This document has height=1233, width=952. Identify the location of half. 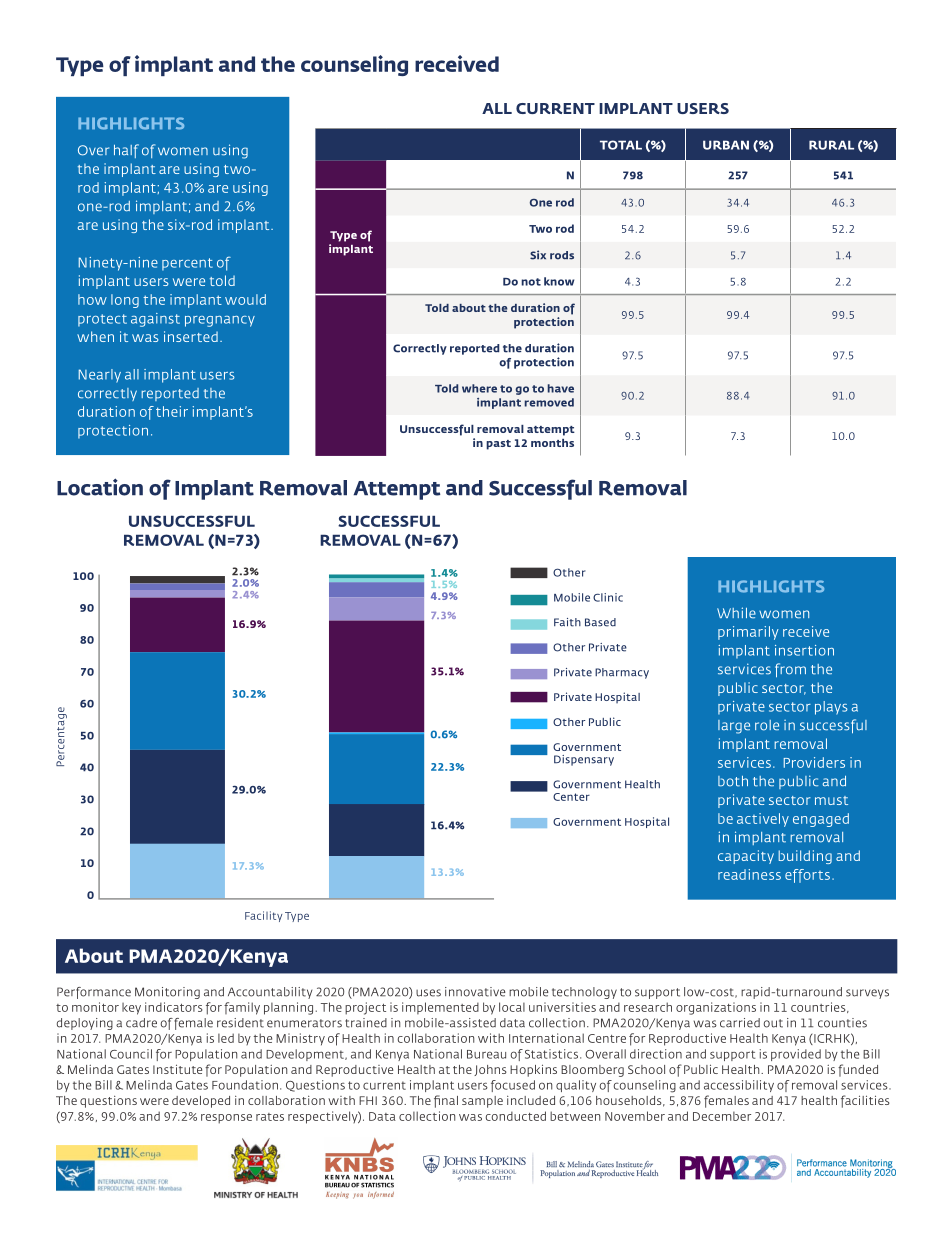
(126, 151).
